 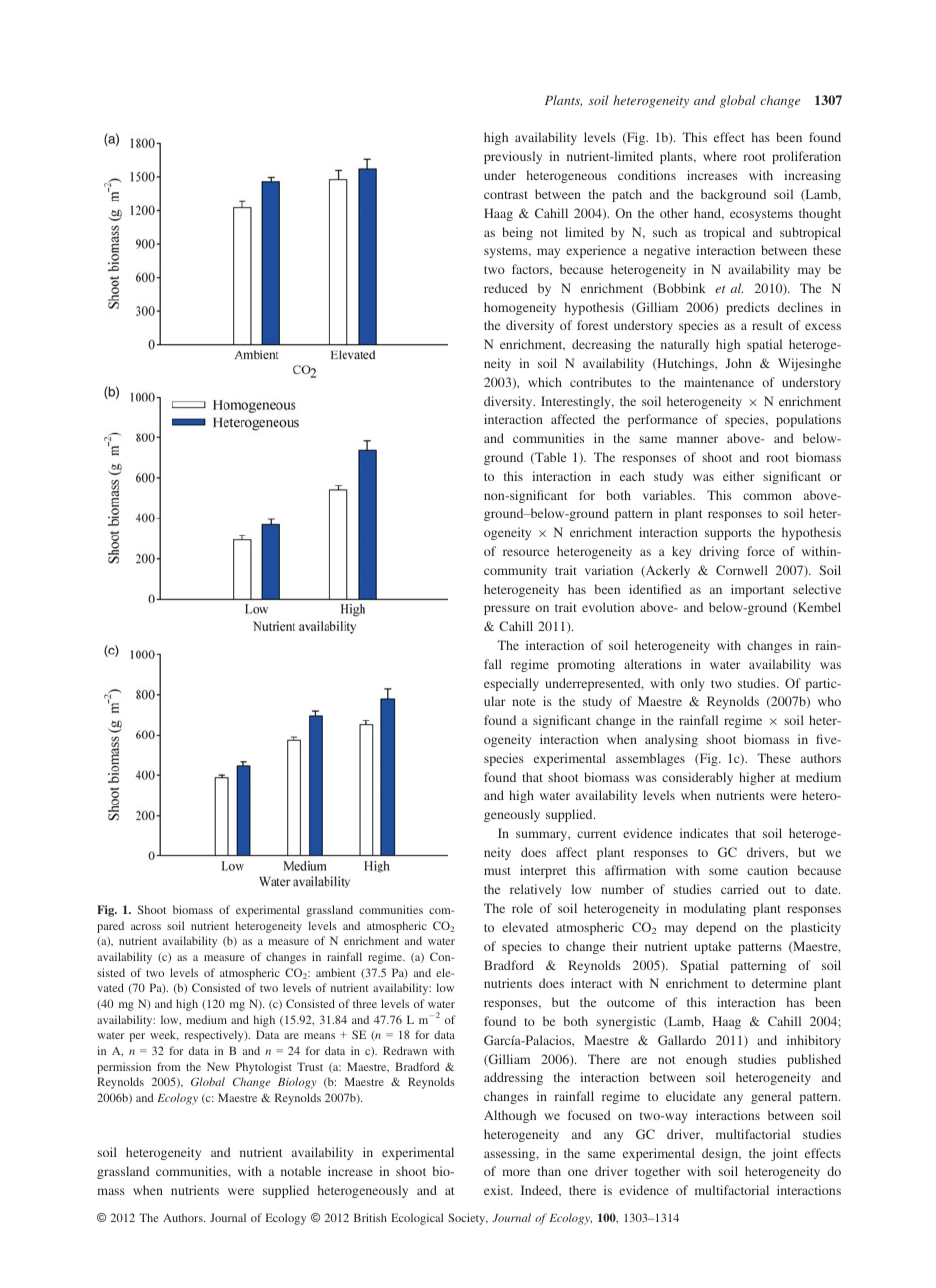 What do you see at coordinates (511, 684) in the screenshot?
I see `especially` at bounding box center [511, 684].
